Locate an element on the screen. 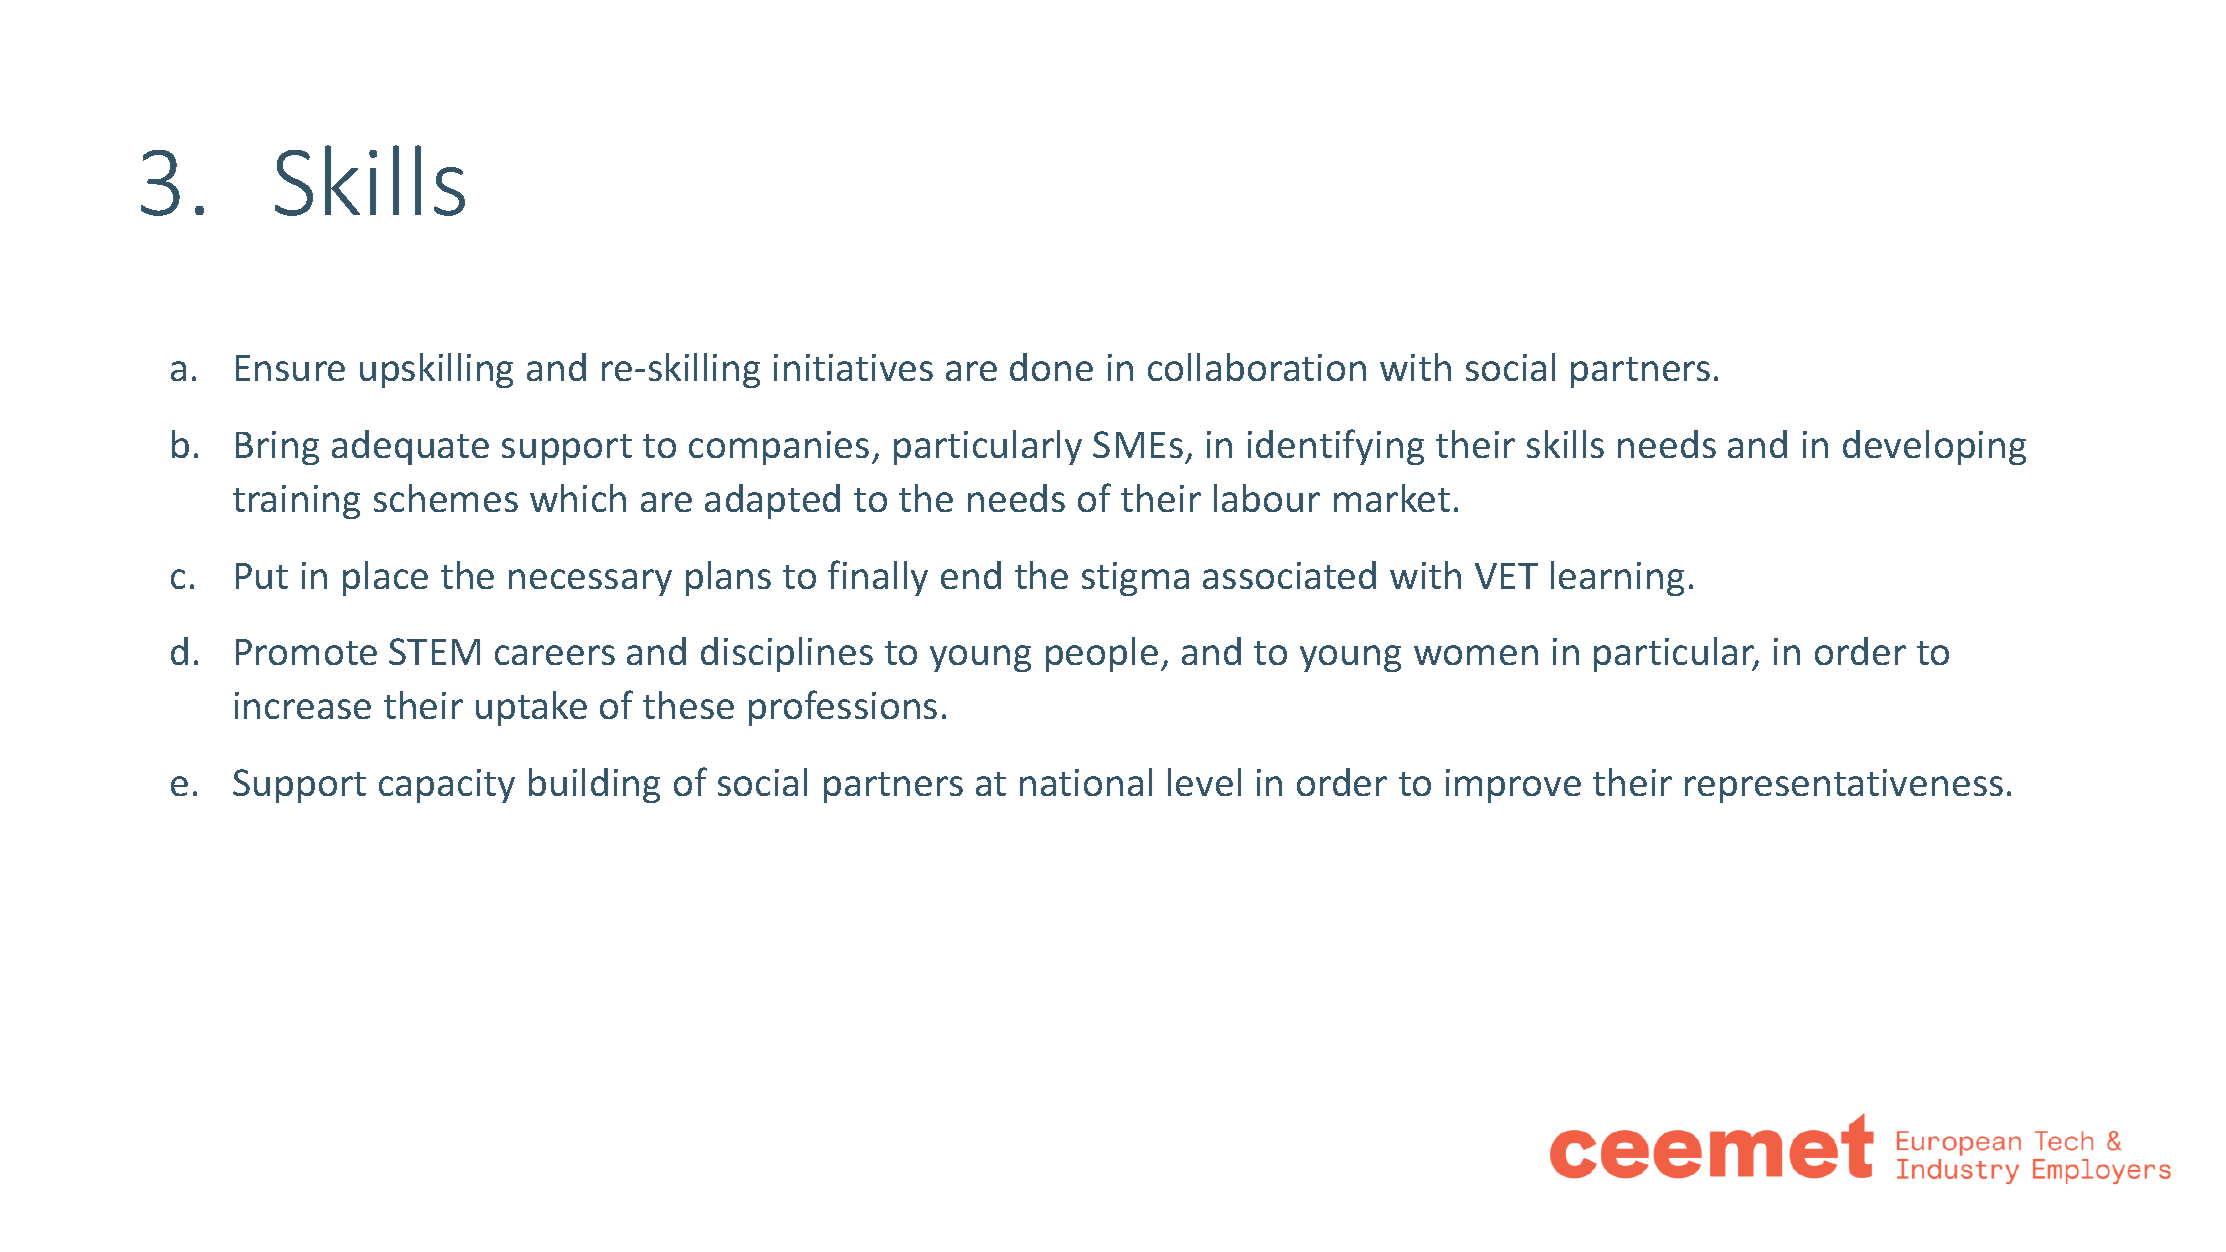 This screenshot has width=2226, height=1252. national is located at coordinates (1086, 782).
